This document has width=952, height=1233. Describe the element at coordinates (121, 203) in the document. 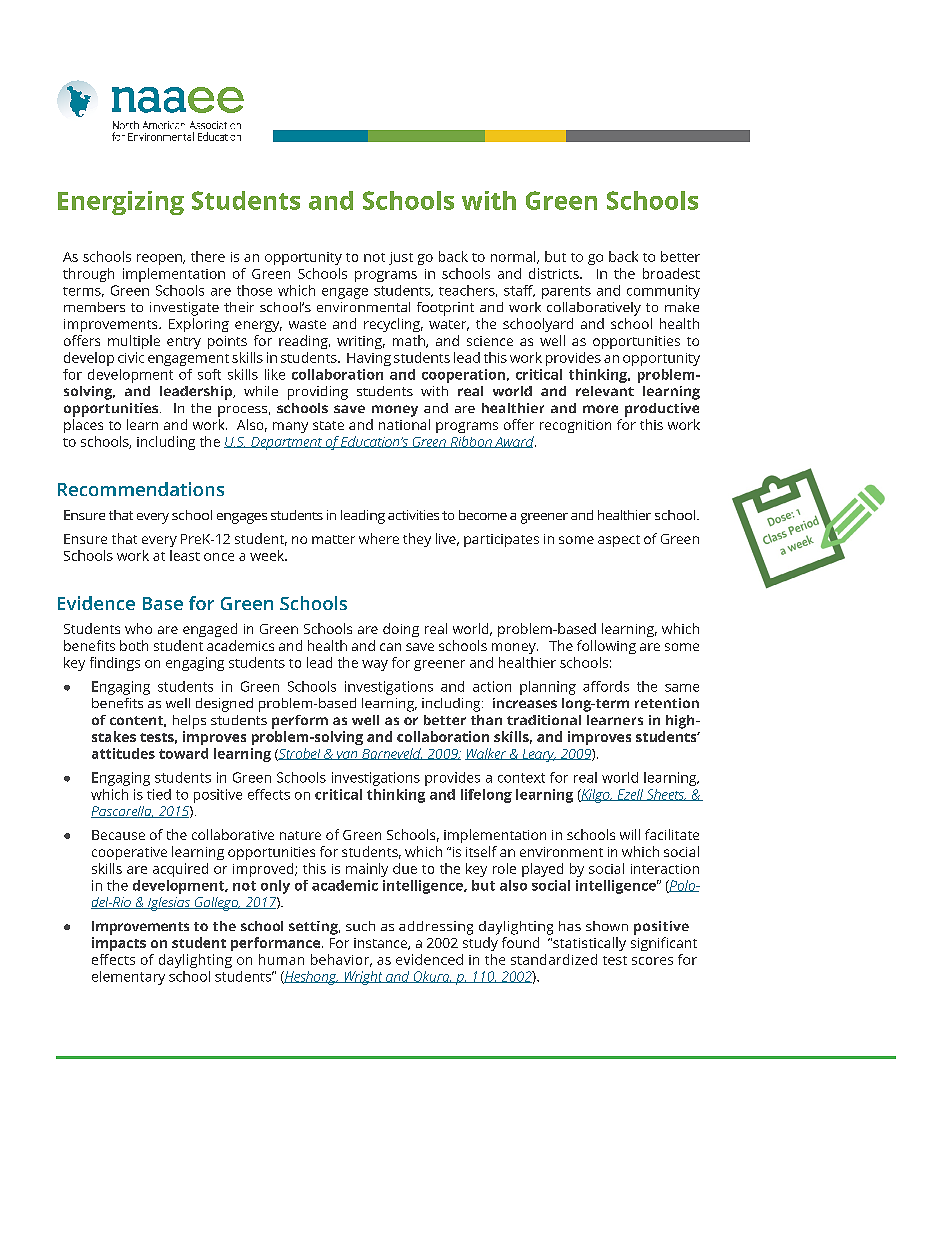

I see `Energizing` at that location.
